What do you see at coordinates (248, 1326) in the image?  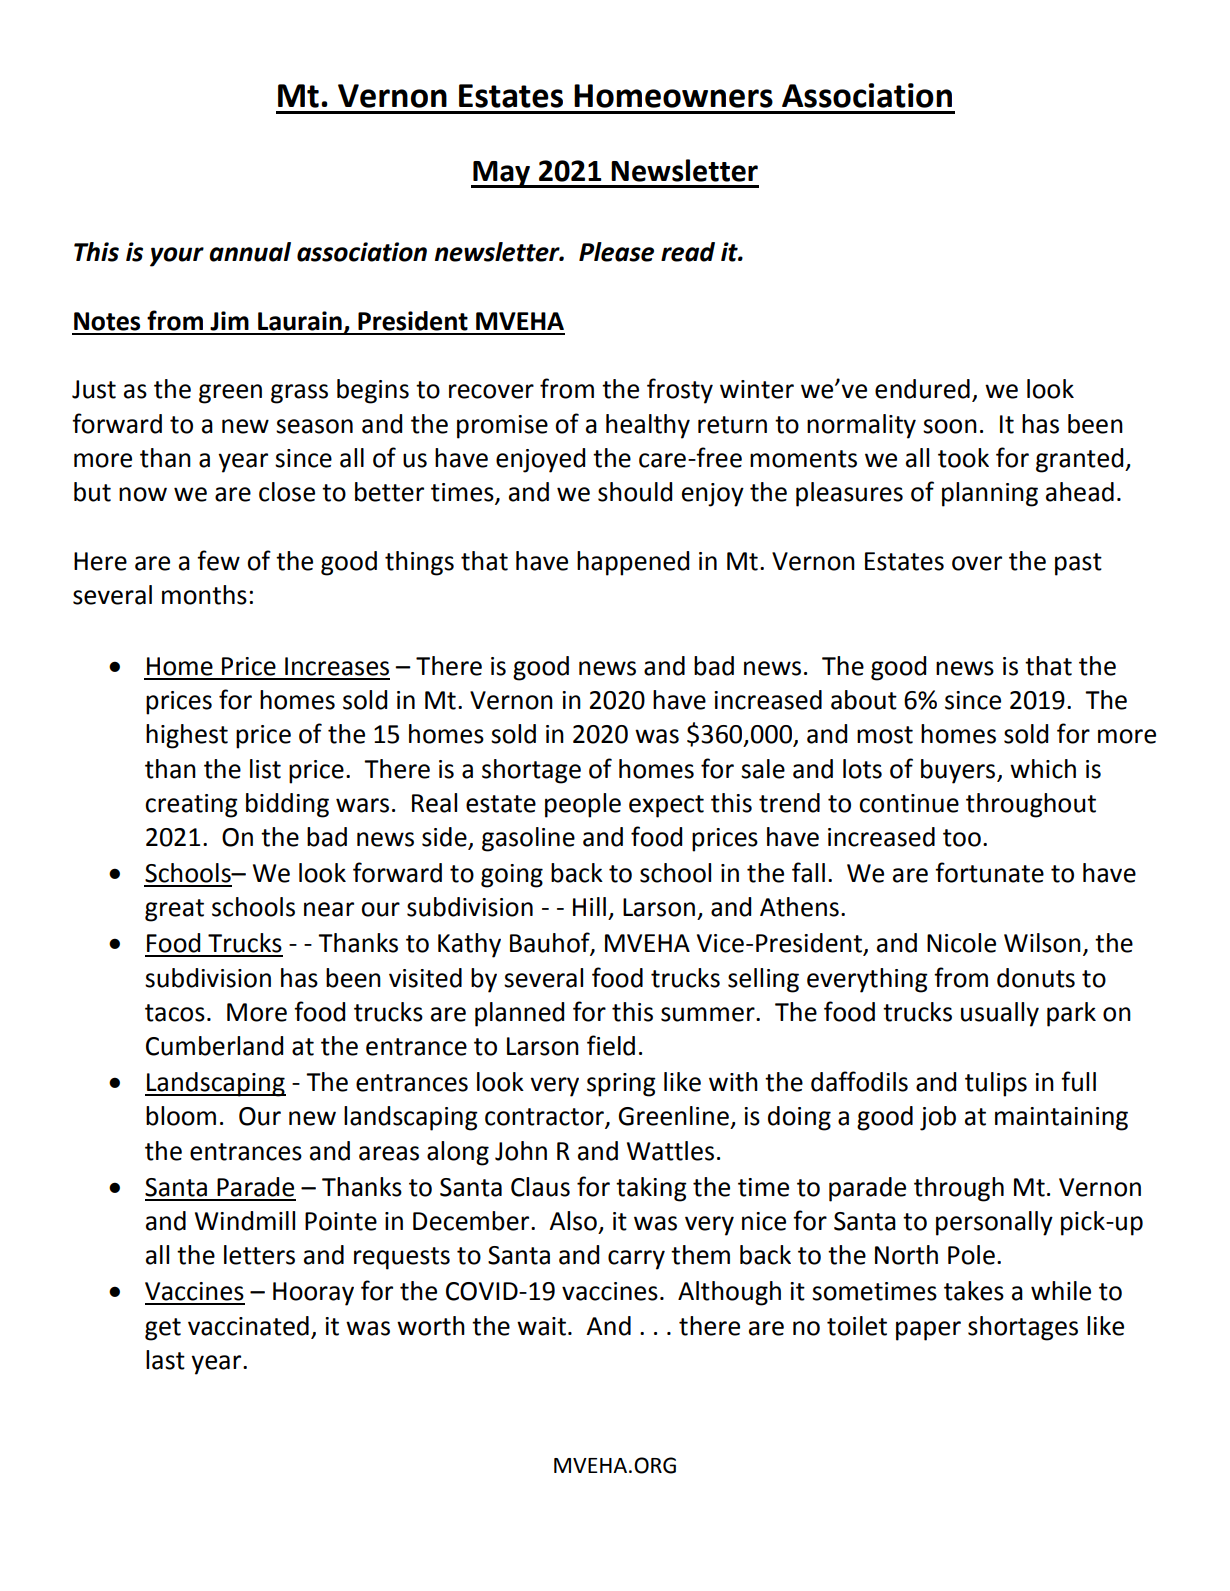 I see `vaccinated` at bounding box center [248, 1326].
